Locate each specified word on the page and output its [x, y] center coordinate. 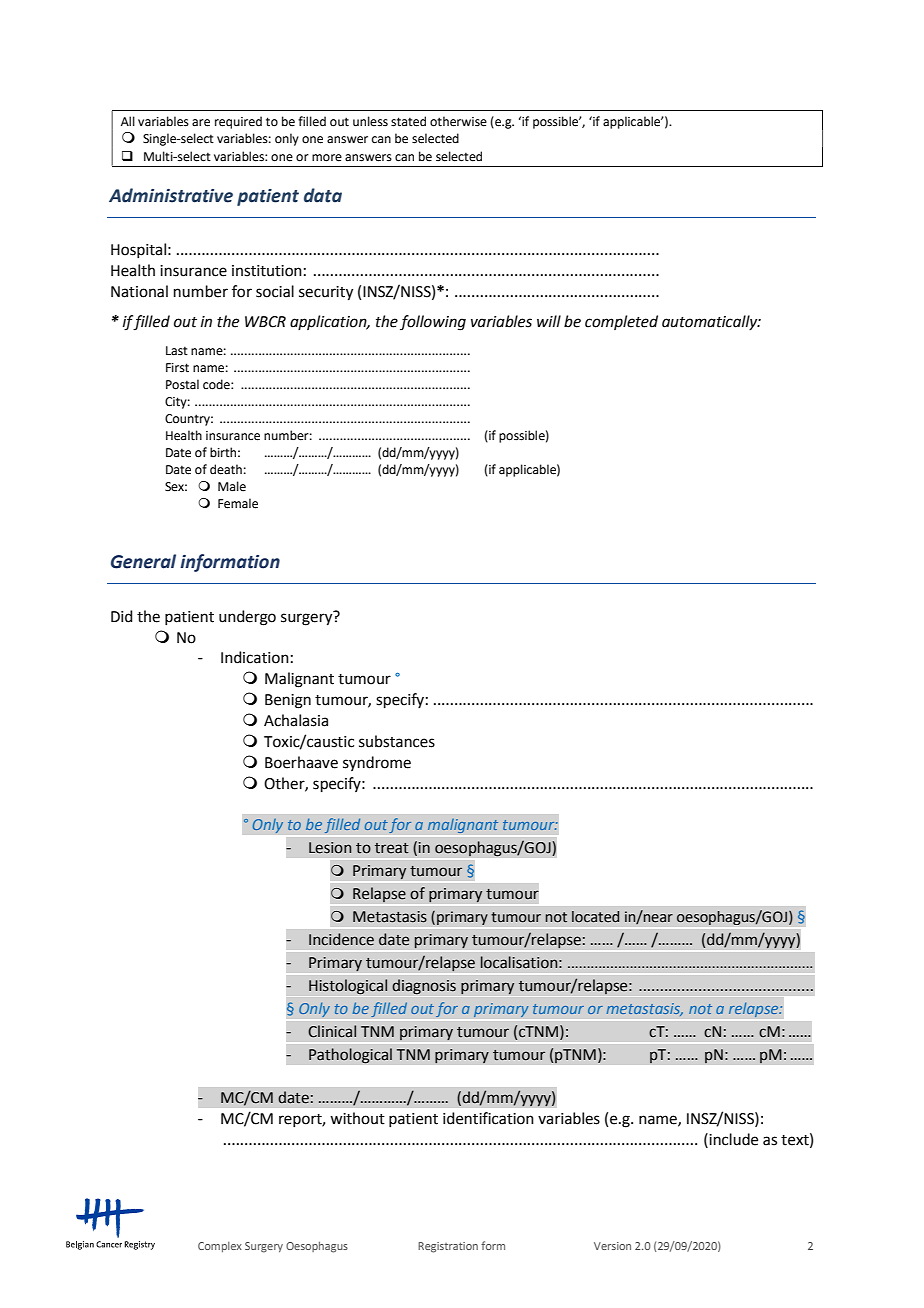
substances [397, 741]
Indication [255, 657]
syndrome [377, 763]
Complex [220, 1247]
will [549, 321]
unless [370, 121]
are [201, 123]
